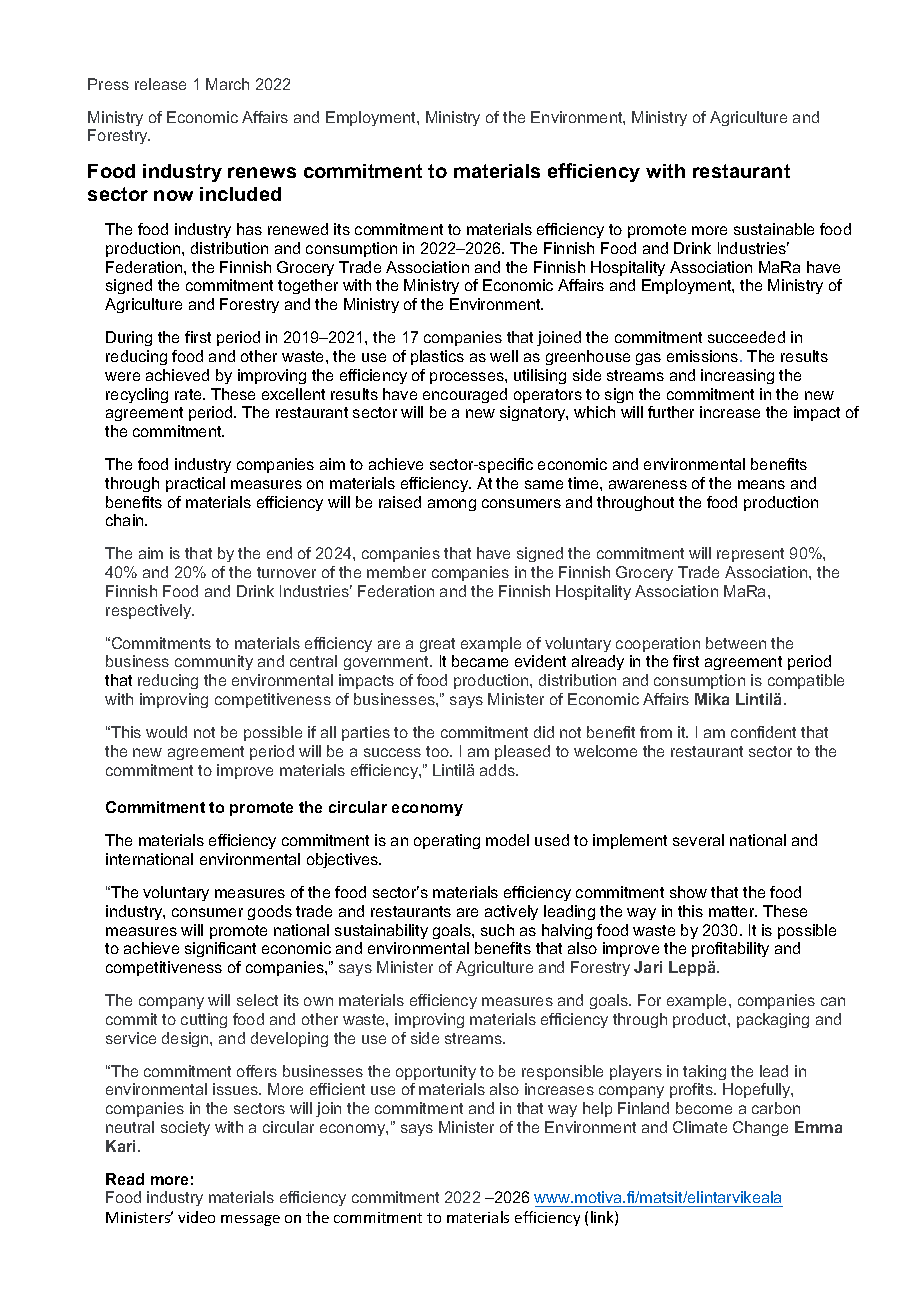 The width and height of the document is (924, 1308). I want to click on opportunity, so click(436, 1072).
